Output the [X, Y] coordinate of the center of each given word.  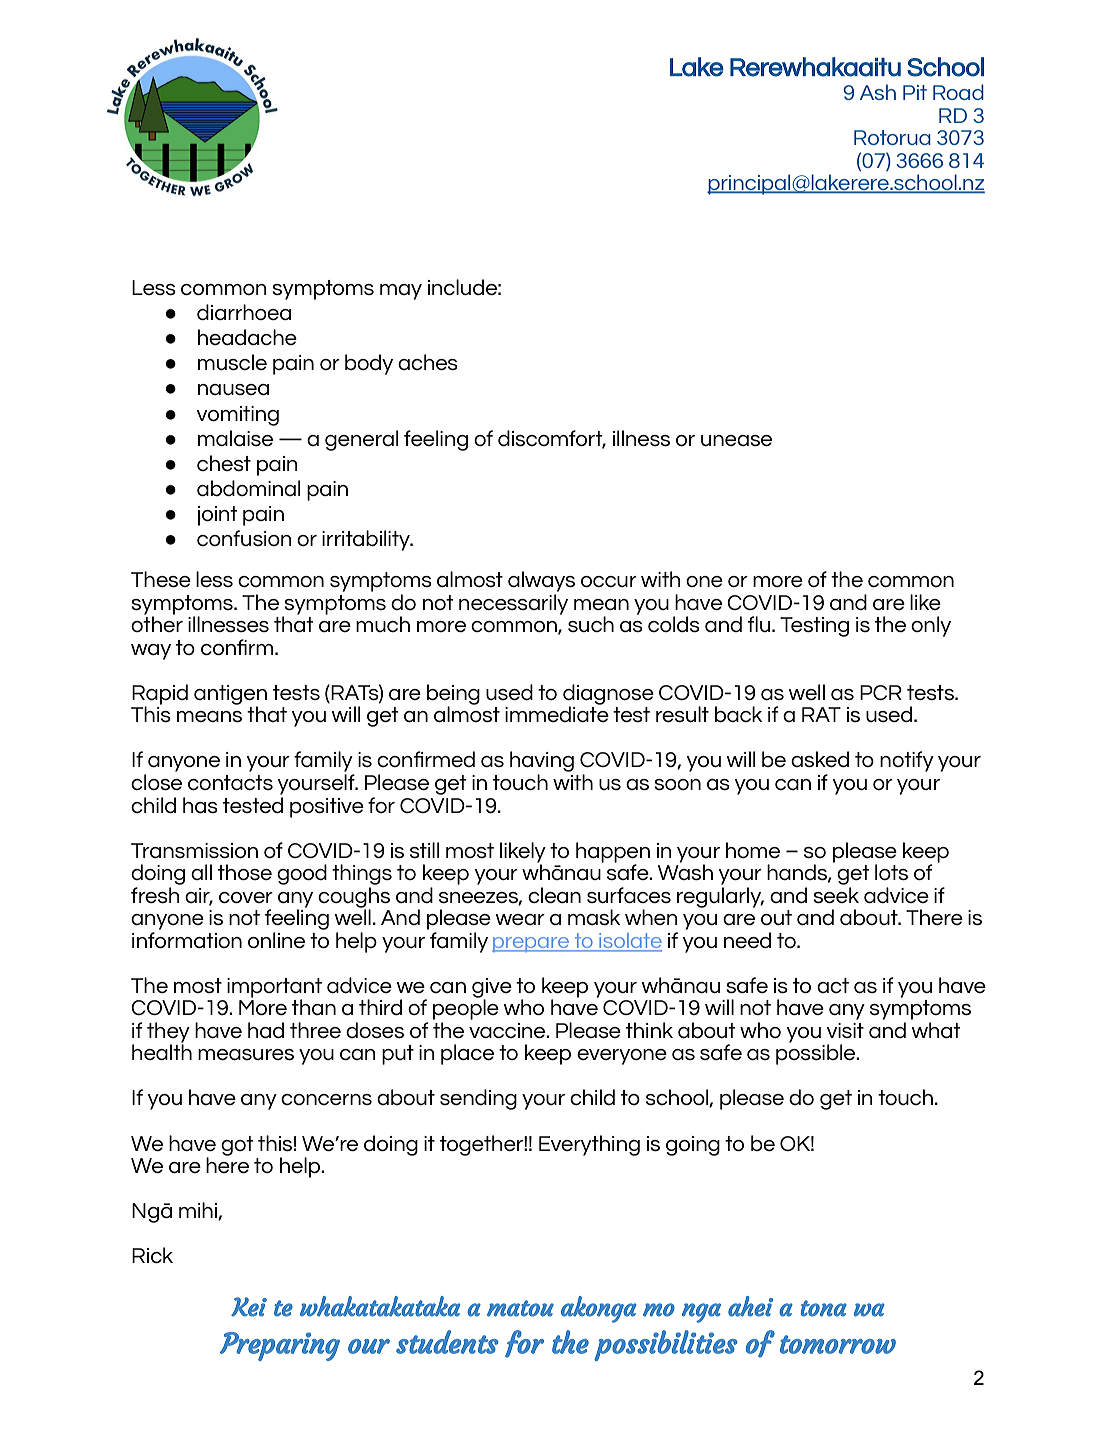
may [401, 292]
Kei [249, 1307]
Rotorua [892, 137]
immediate [557, 713]
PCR [881, 692]
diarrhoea [244, 312]
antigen [230, 696]
